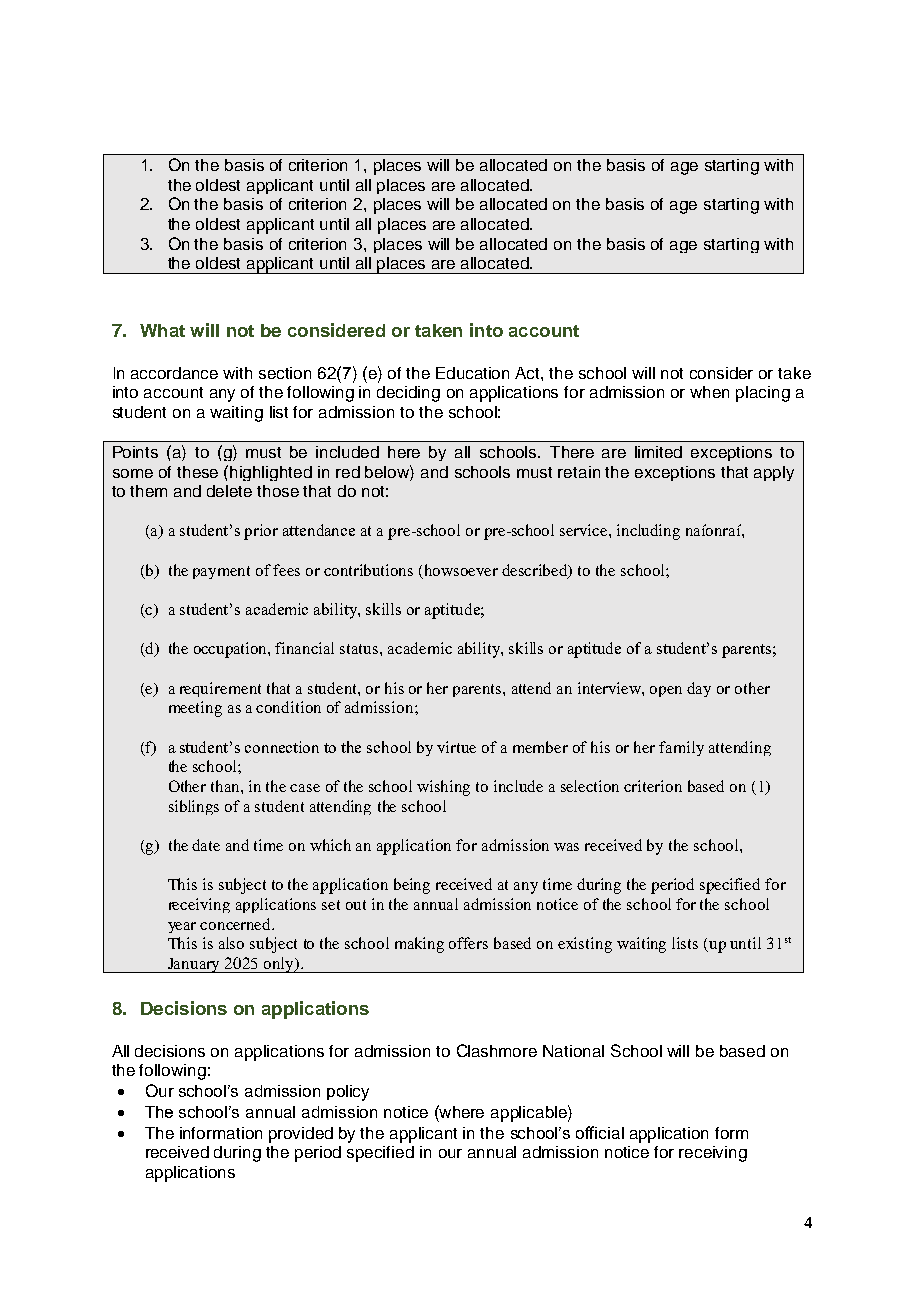  I want to click on including, so click(648, 532).
